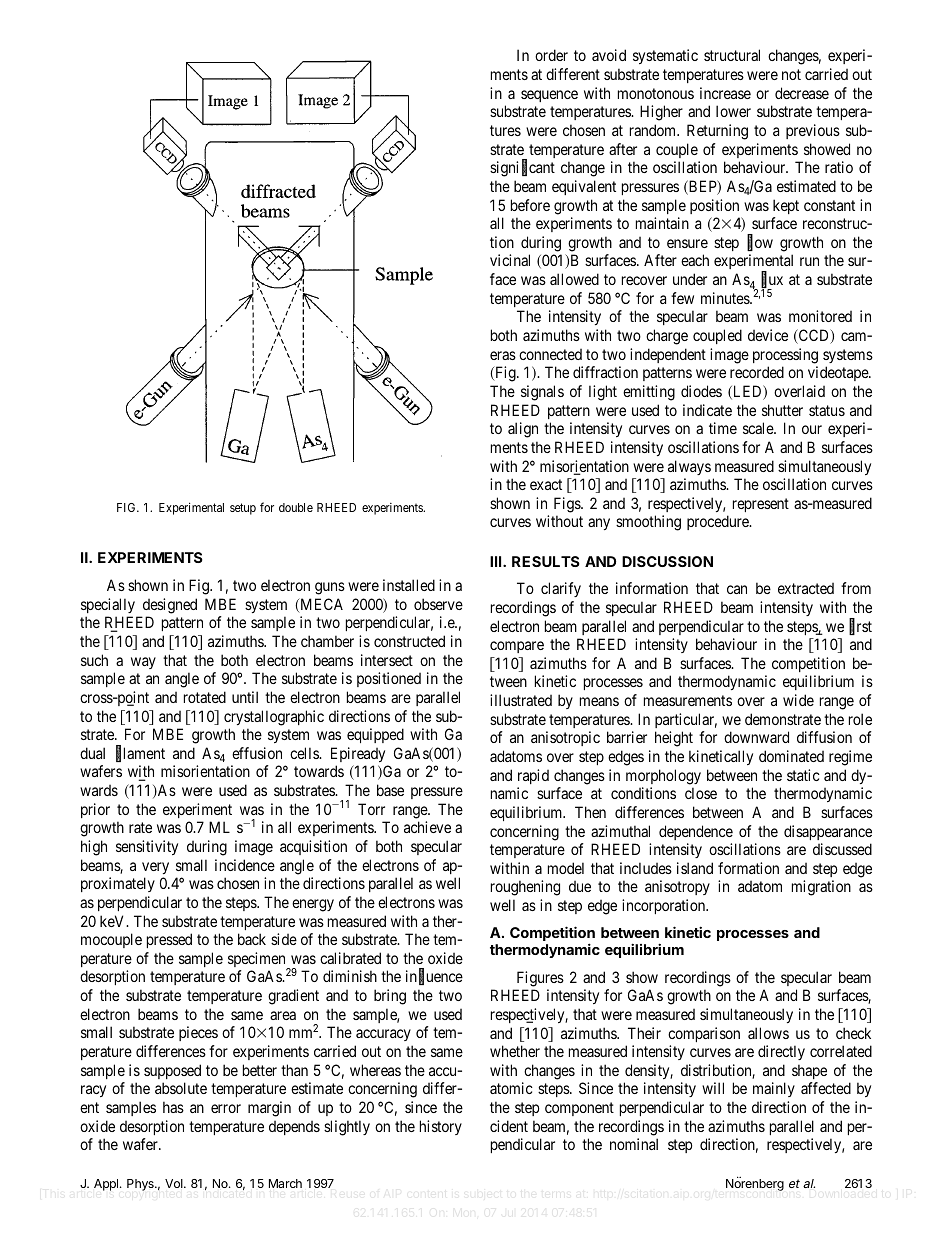  I want to click on signals, so click(542, 393).
